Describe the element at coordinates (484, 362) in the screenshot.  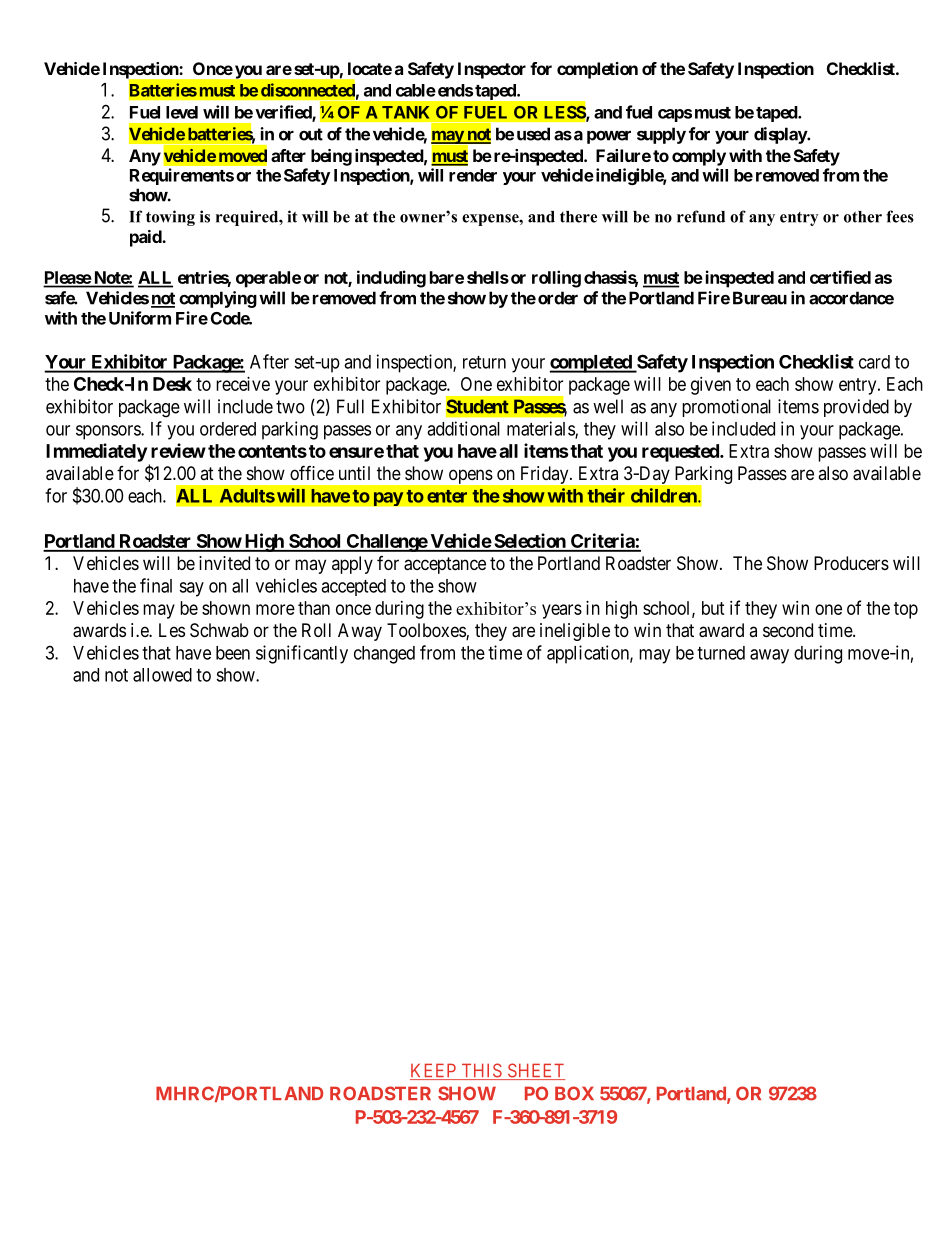
I see `return` at that location.
